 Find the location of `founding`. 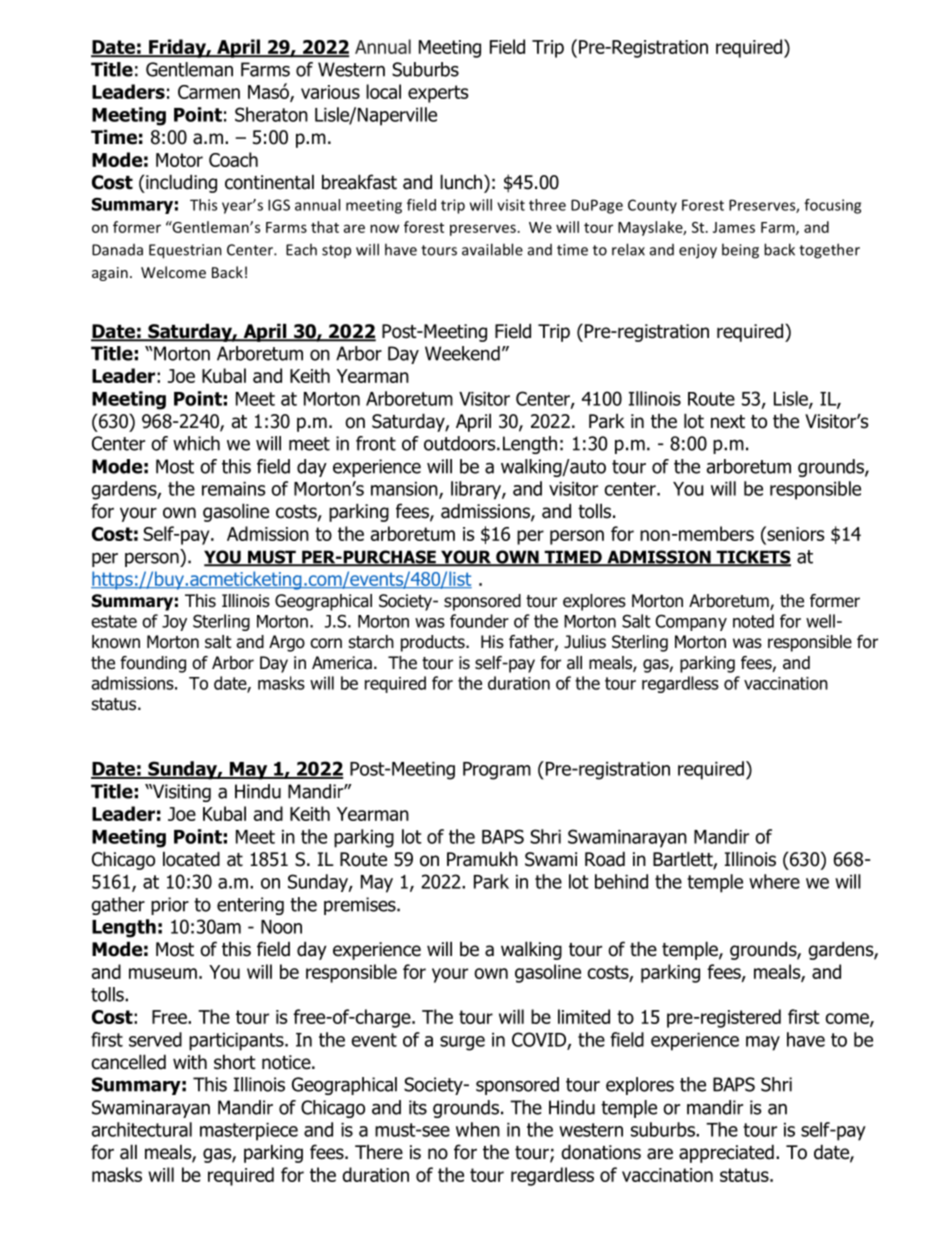

founding is located at coordinates (153, 664).
